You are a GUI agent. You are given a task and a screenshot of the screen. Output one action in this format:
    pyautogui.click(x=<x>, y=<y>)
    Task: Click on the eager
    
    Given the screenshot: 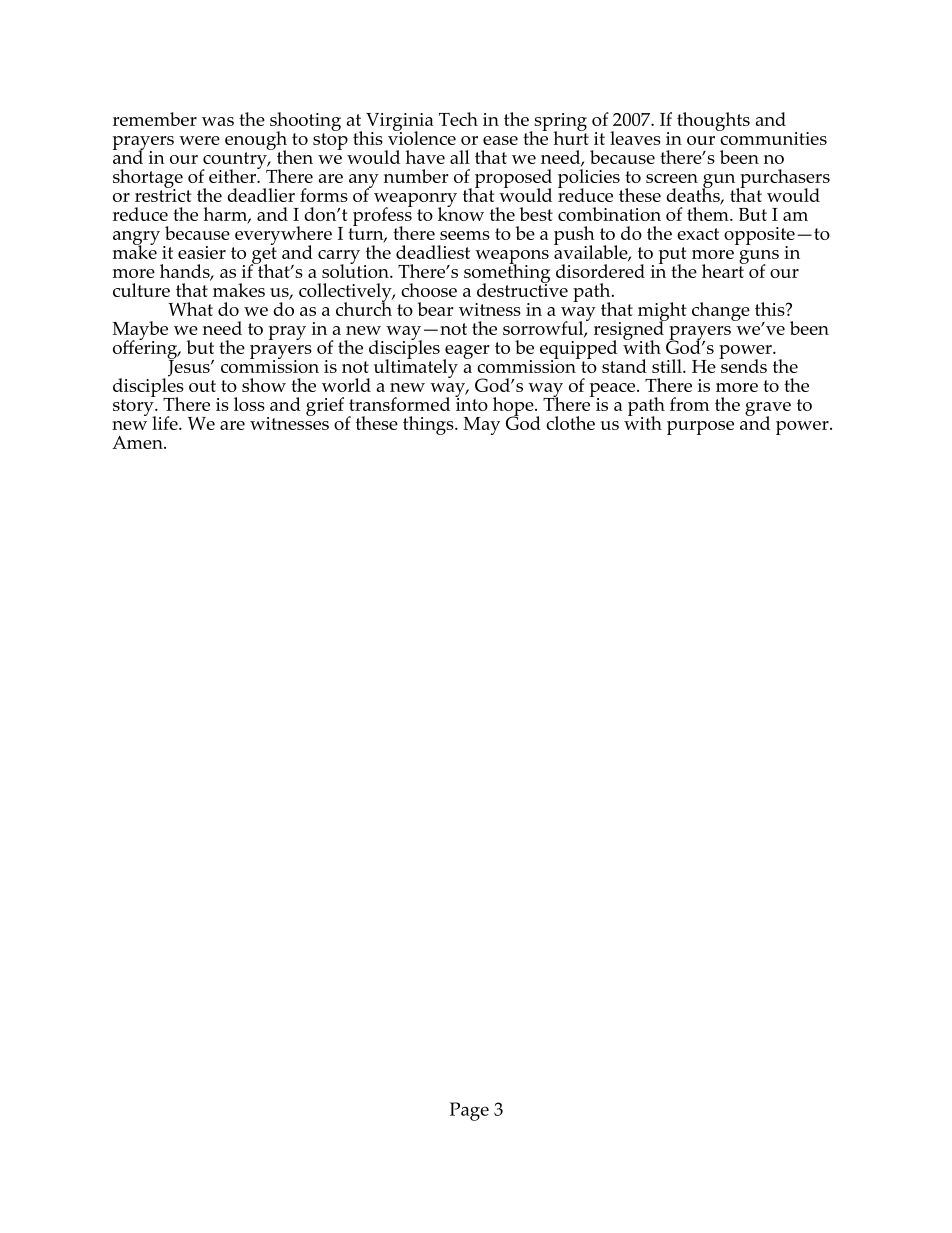 What is the action you would take?
    pyautogui.click(x=466, y=353)
